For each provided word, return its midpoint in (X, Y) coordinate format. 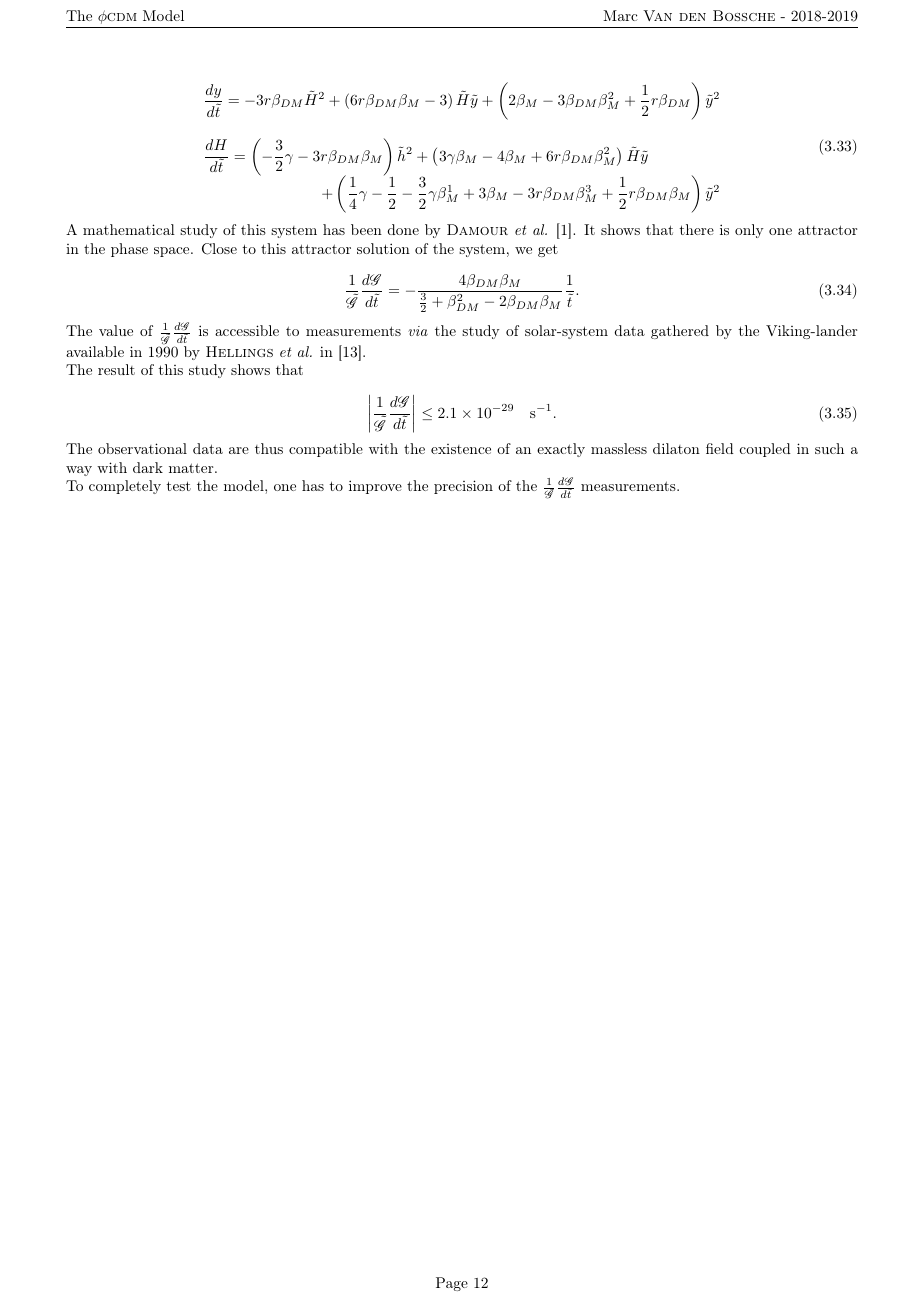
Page (452, 1284)
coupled (765, 450)
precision (463, 487)
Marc (620, 15)
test (178, 486)
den (692, 17)
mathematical (129, 229)
